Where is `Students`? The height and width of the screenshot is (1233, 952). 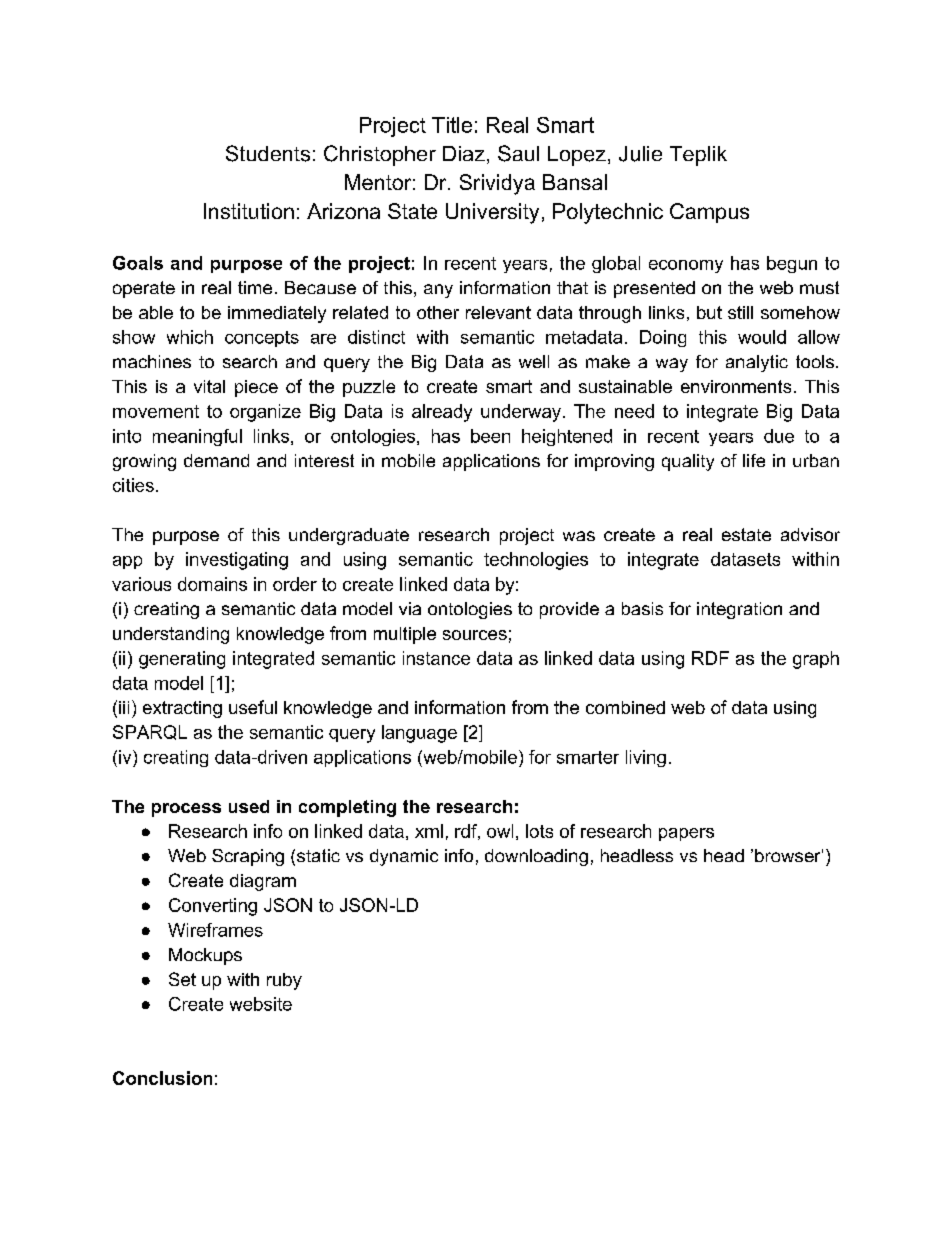
Students is located at coordinates (268, 153).
